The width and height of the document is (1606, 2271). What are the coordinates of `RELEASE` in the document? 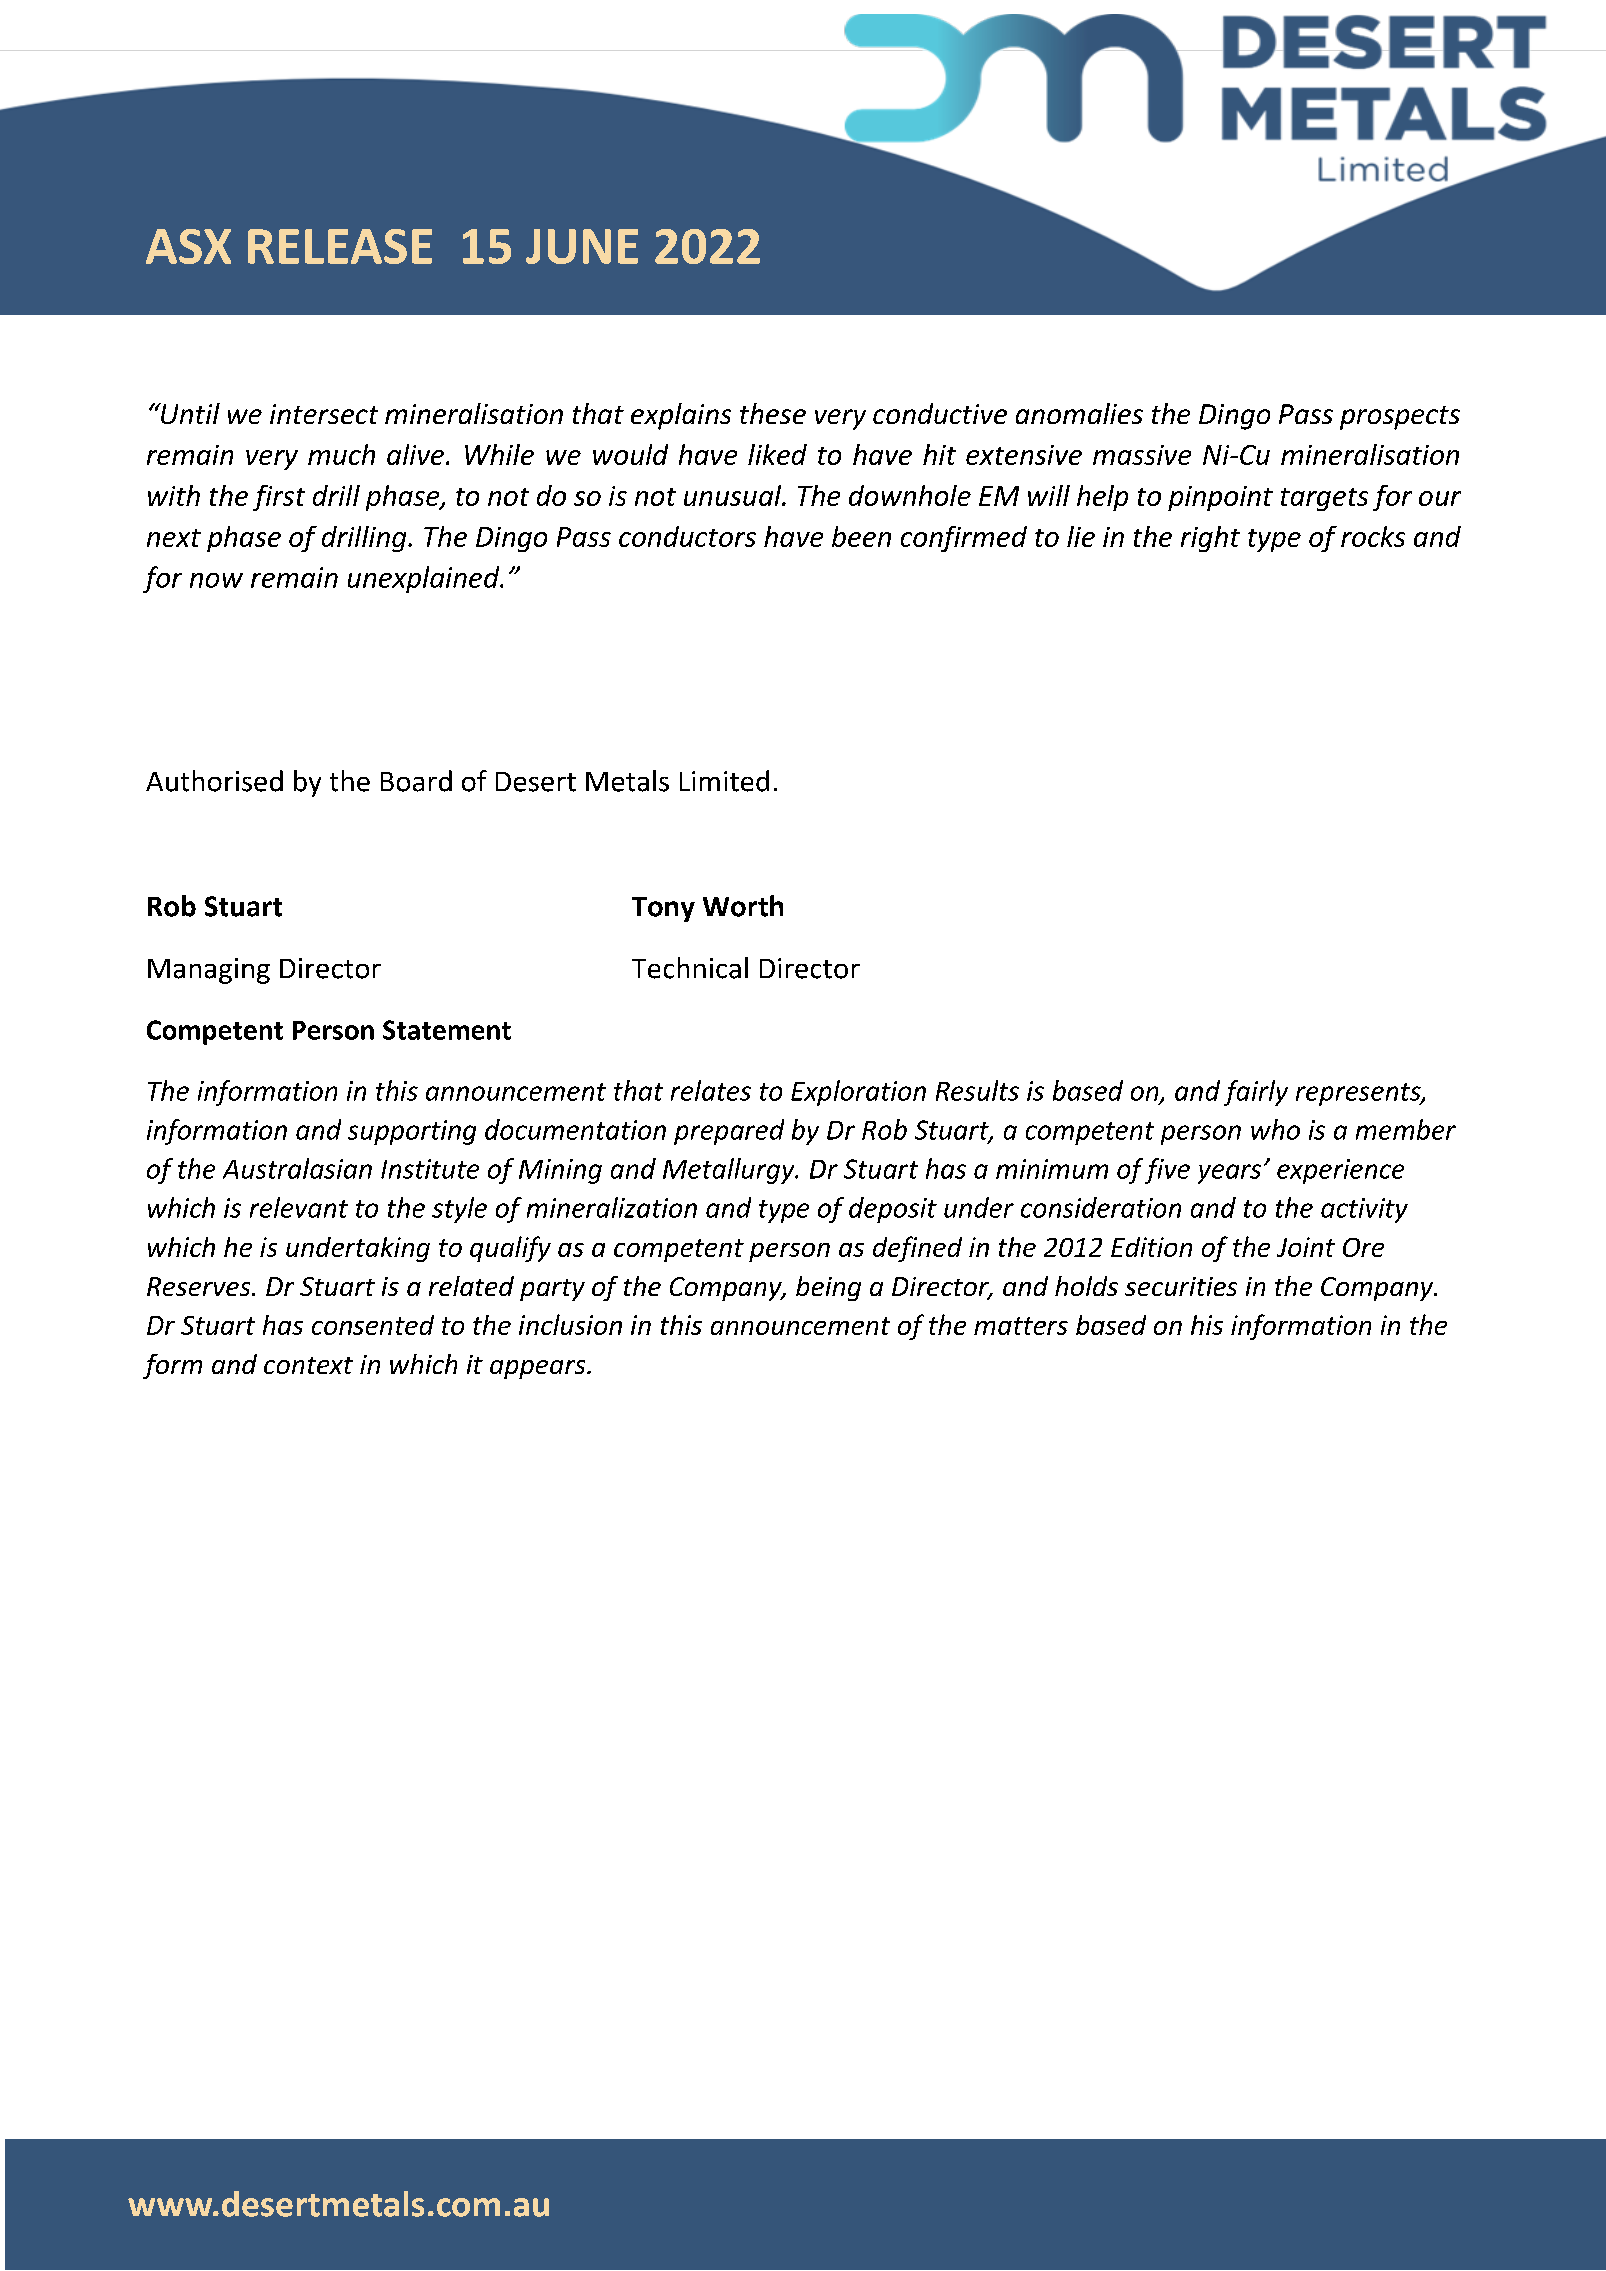 It's located at (340, 246).
